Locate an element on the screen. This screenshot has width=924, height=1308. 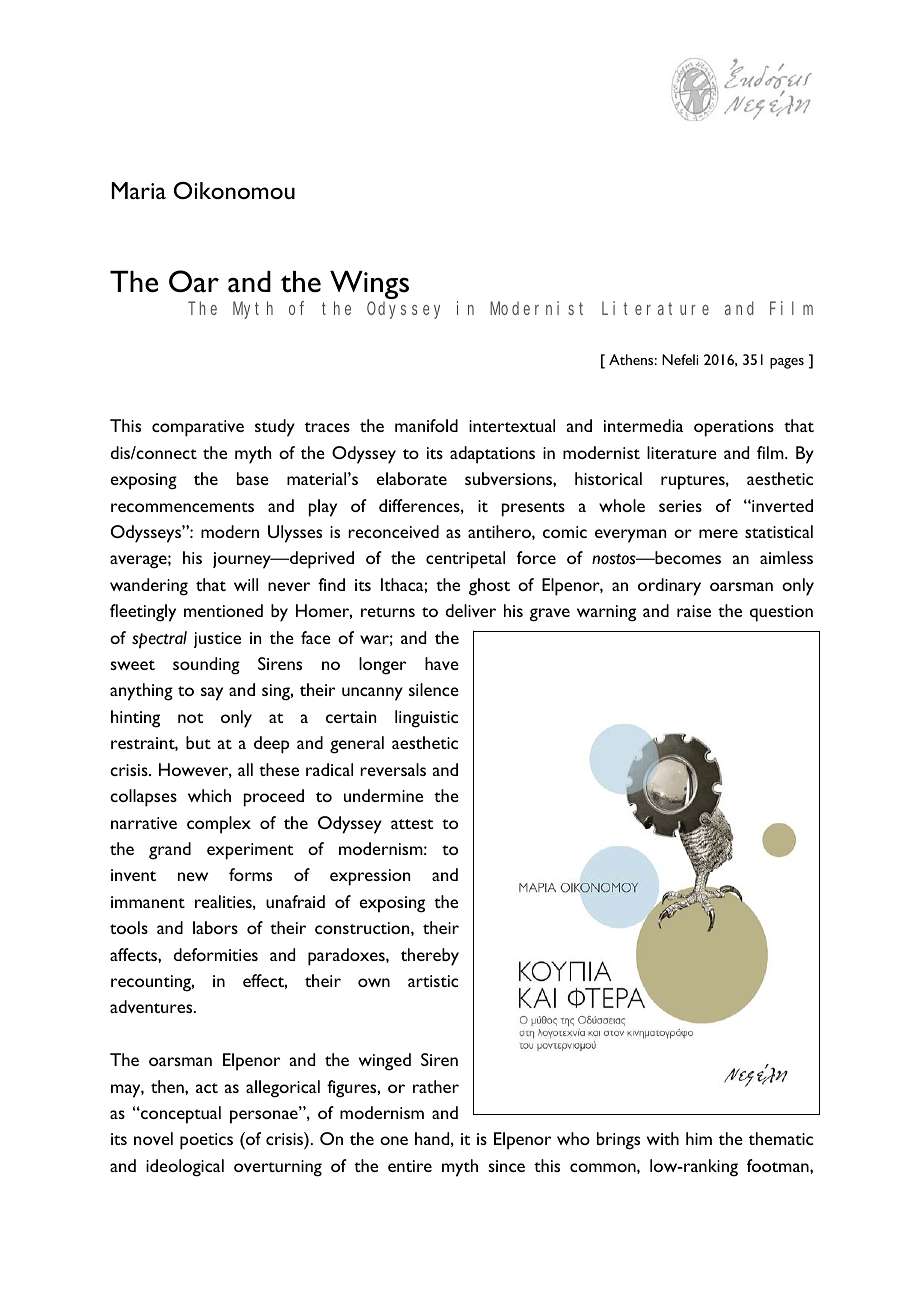
him is located at coordinates (699, 1138).
